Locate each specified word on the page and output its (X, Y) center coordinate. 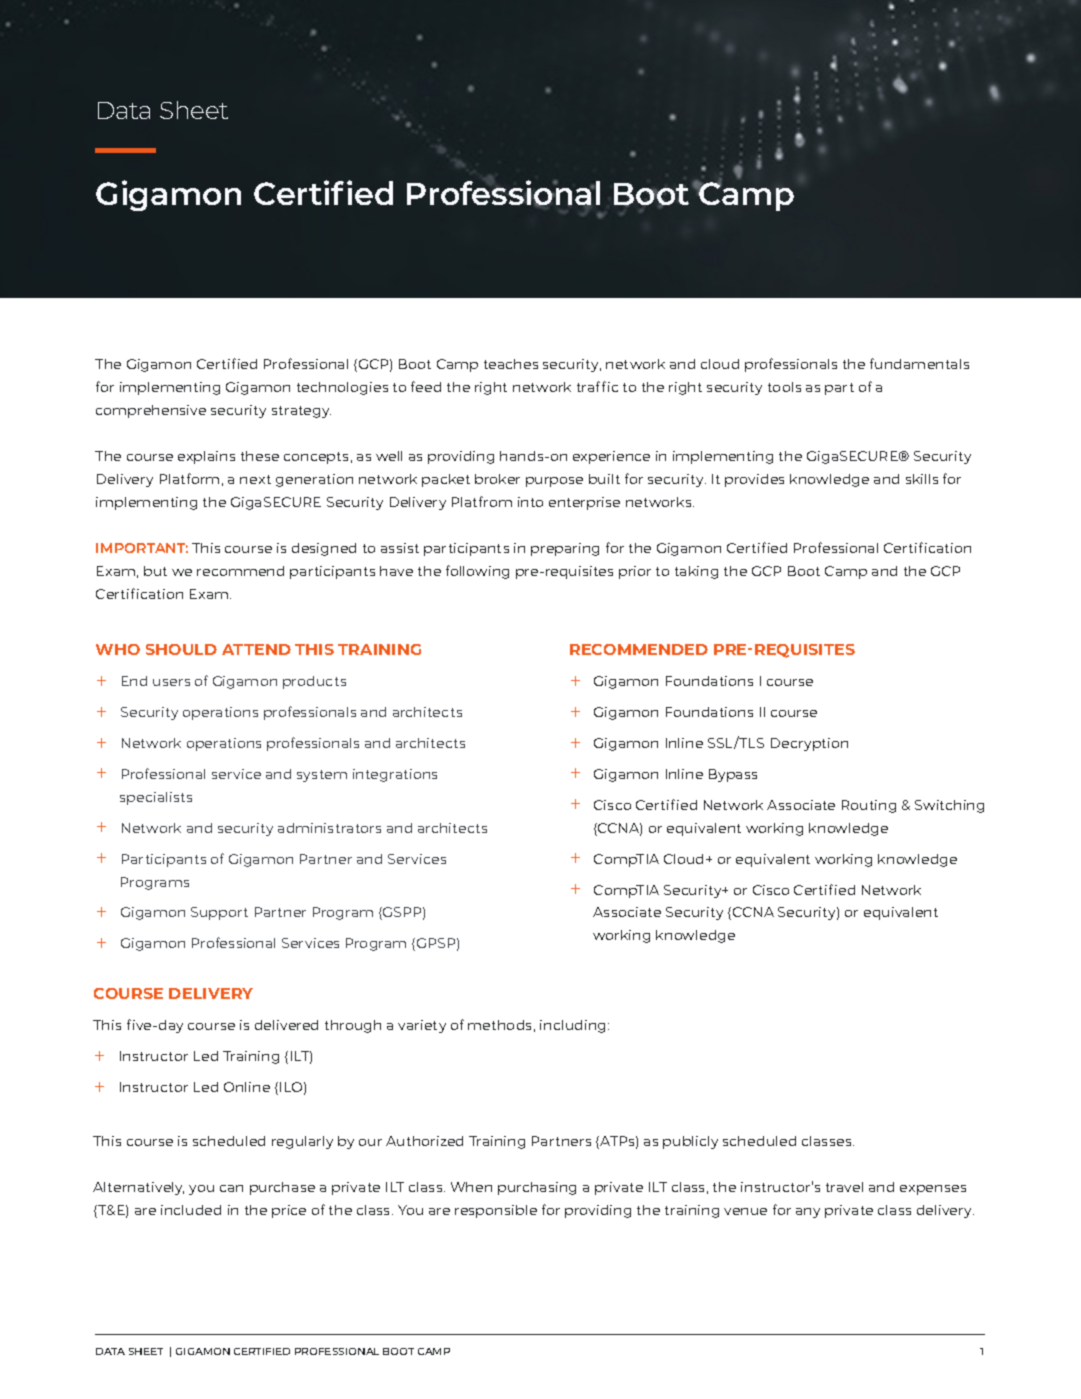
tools (784, 387)
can (231, 1188)
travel (844, 1187)
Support (219, 913)
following (477, 572)
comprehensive (151, 411)
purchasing (537, 1188)
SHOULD (181, 649)
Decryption (809, 744)
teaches (511, 364)
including (574, 1026)
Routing (869, 806)
